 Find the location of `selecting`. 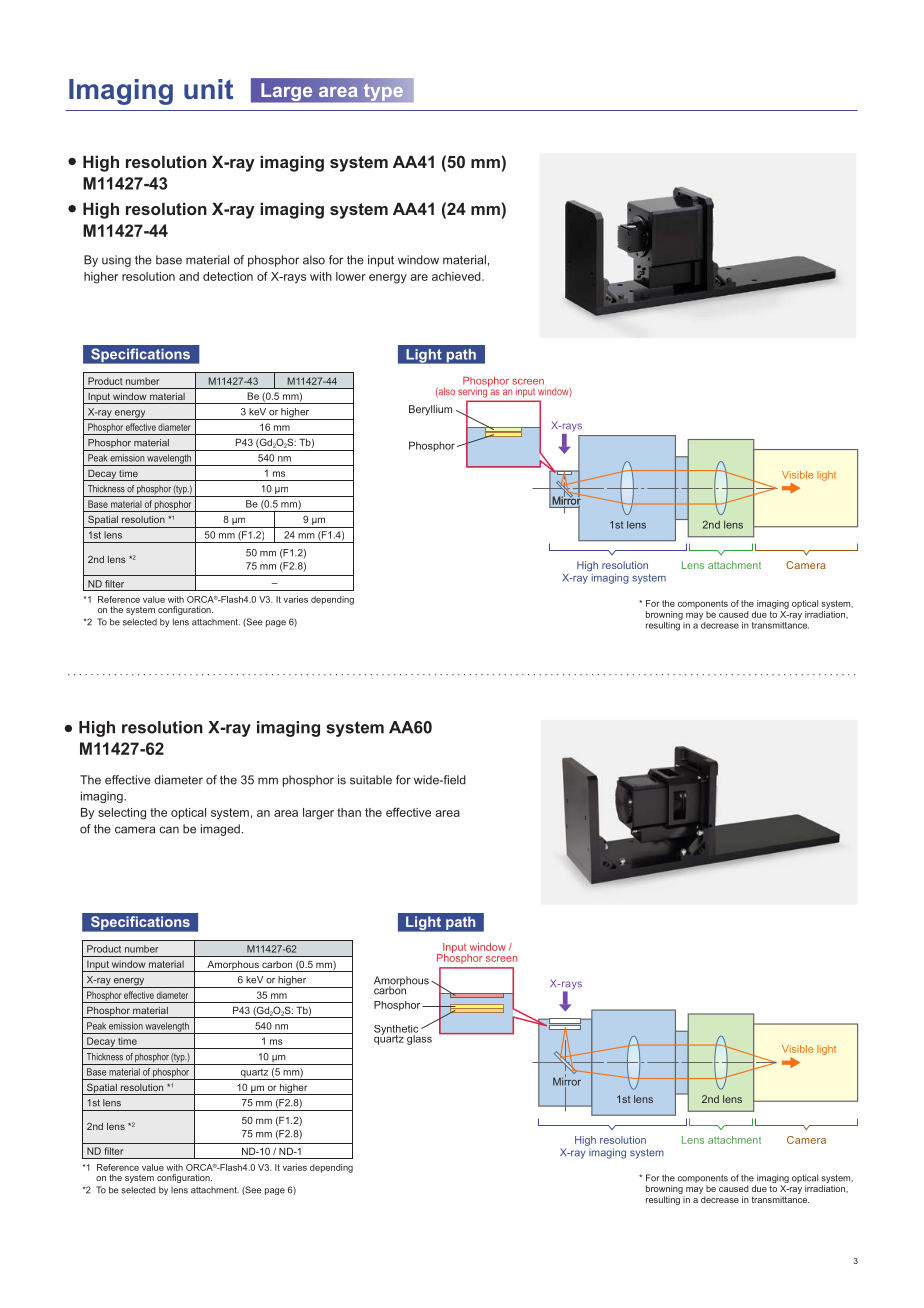

selecting is located at coordinates (122, 814).
